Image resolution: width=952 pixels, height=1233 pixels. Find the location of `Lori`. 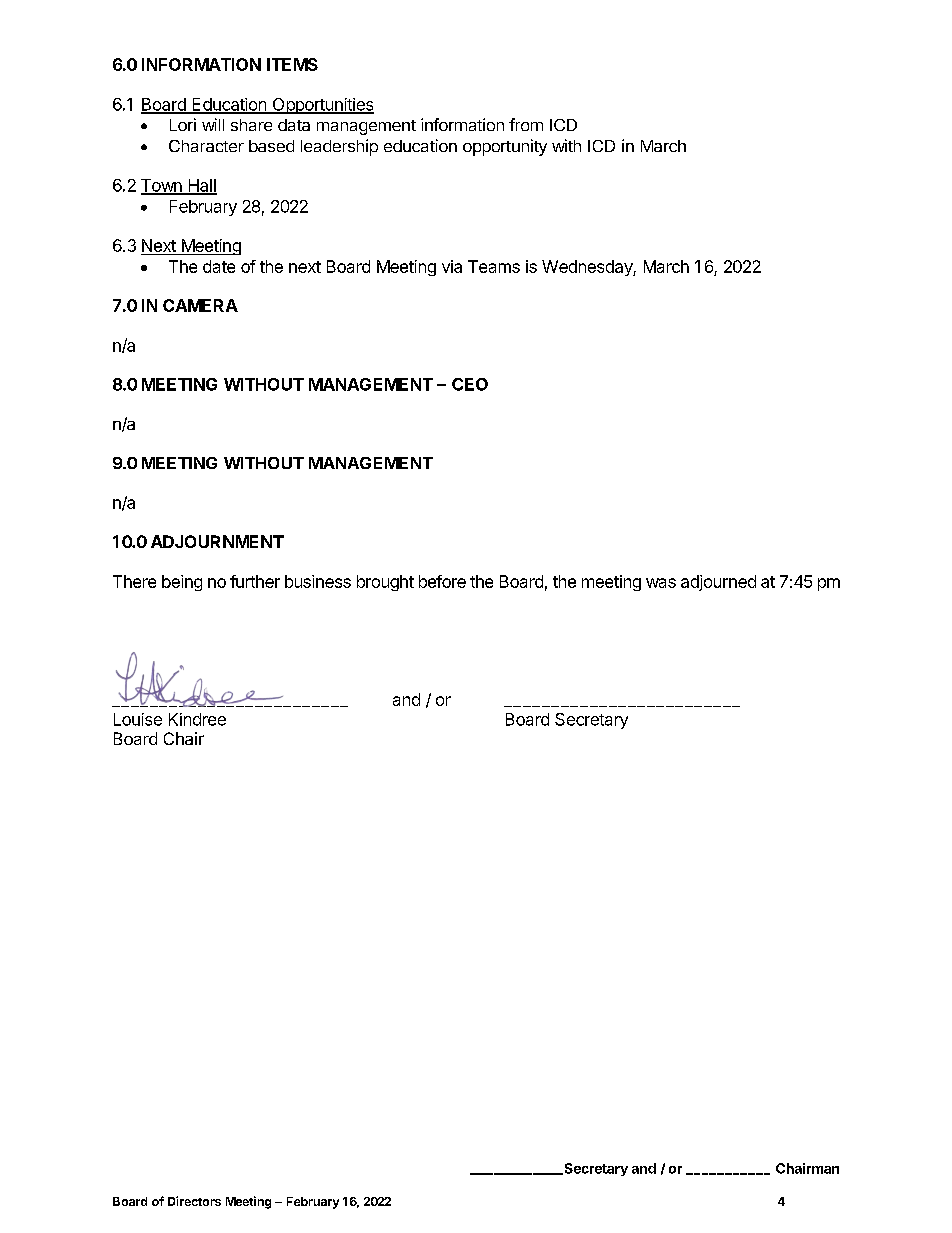

Lori is located at coordinates (183, 124).
